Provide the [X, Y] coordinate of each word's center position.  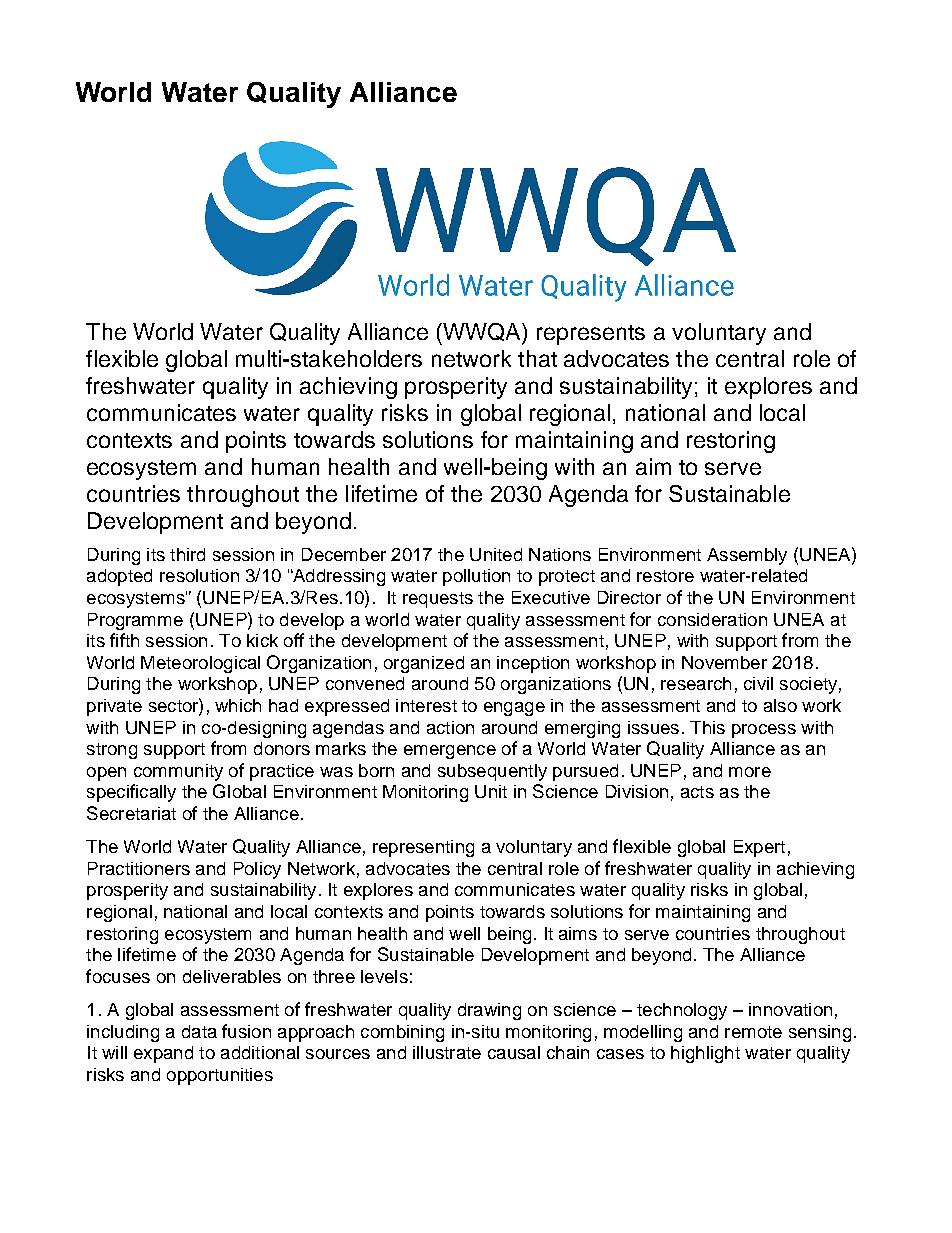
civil [758, 683]
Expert [759, 848]
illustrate [447, 1052]
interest [426, 705]
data [199, 1031]
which [238, 705]
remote [753, 1032]
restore [665, 576]
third [187, 554]
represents [591, 335]
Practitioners [139, 868]
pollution [476, 577]
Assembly [747, 556]
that [537, 358]
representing [423, 848]
